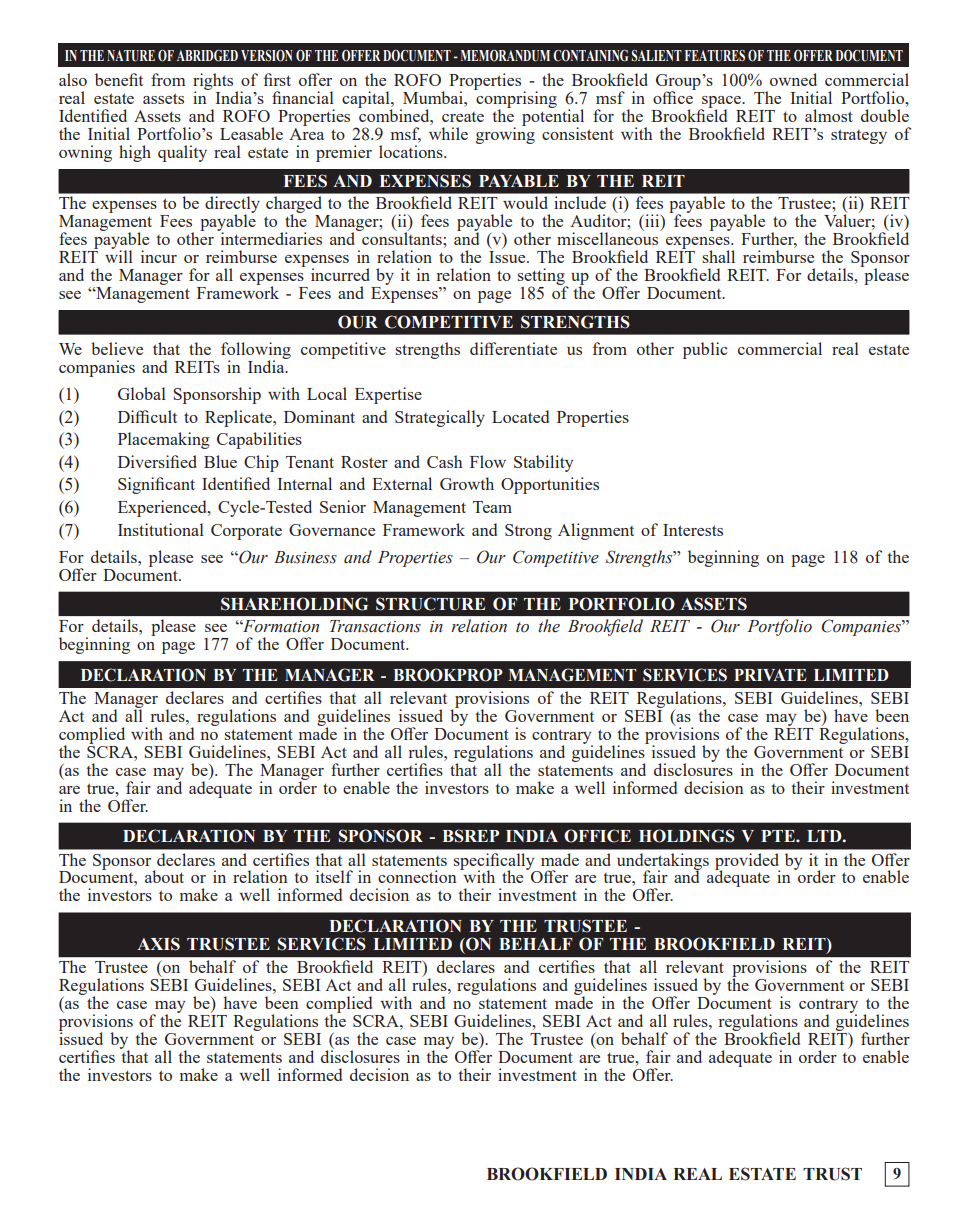 This screenshot has height=1232, width=968. Describe the element at coordinates (158, 944) in the screenshot. I see `AXIS` at that location.
